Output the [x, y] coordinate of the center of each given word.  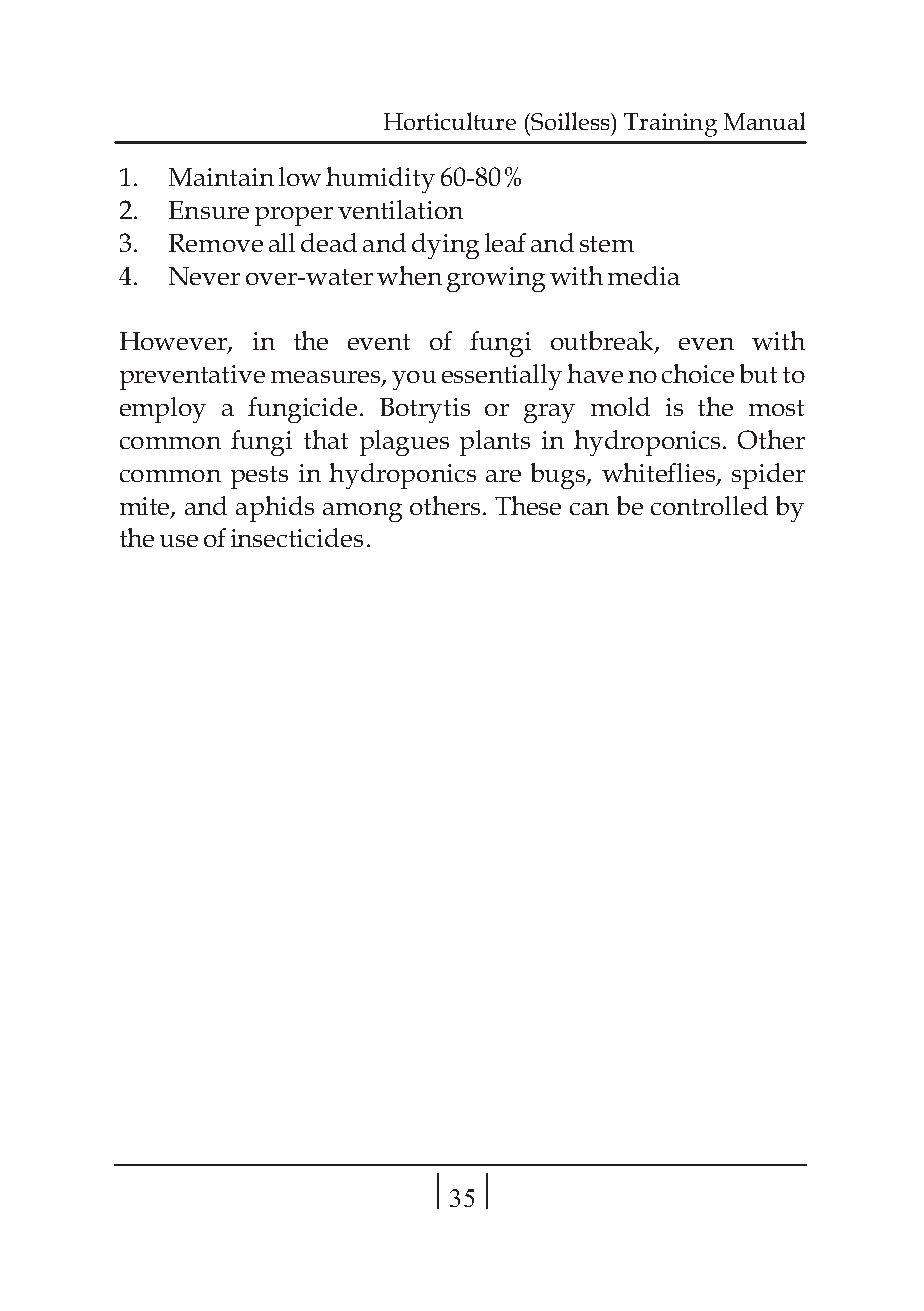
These [528, 505]
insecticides [297, 537]
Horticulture [450, 121]
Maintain [221, 177]
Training [670, 125]
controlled [709, 505]
